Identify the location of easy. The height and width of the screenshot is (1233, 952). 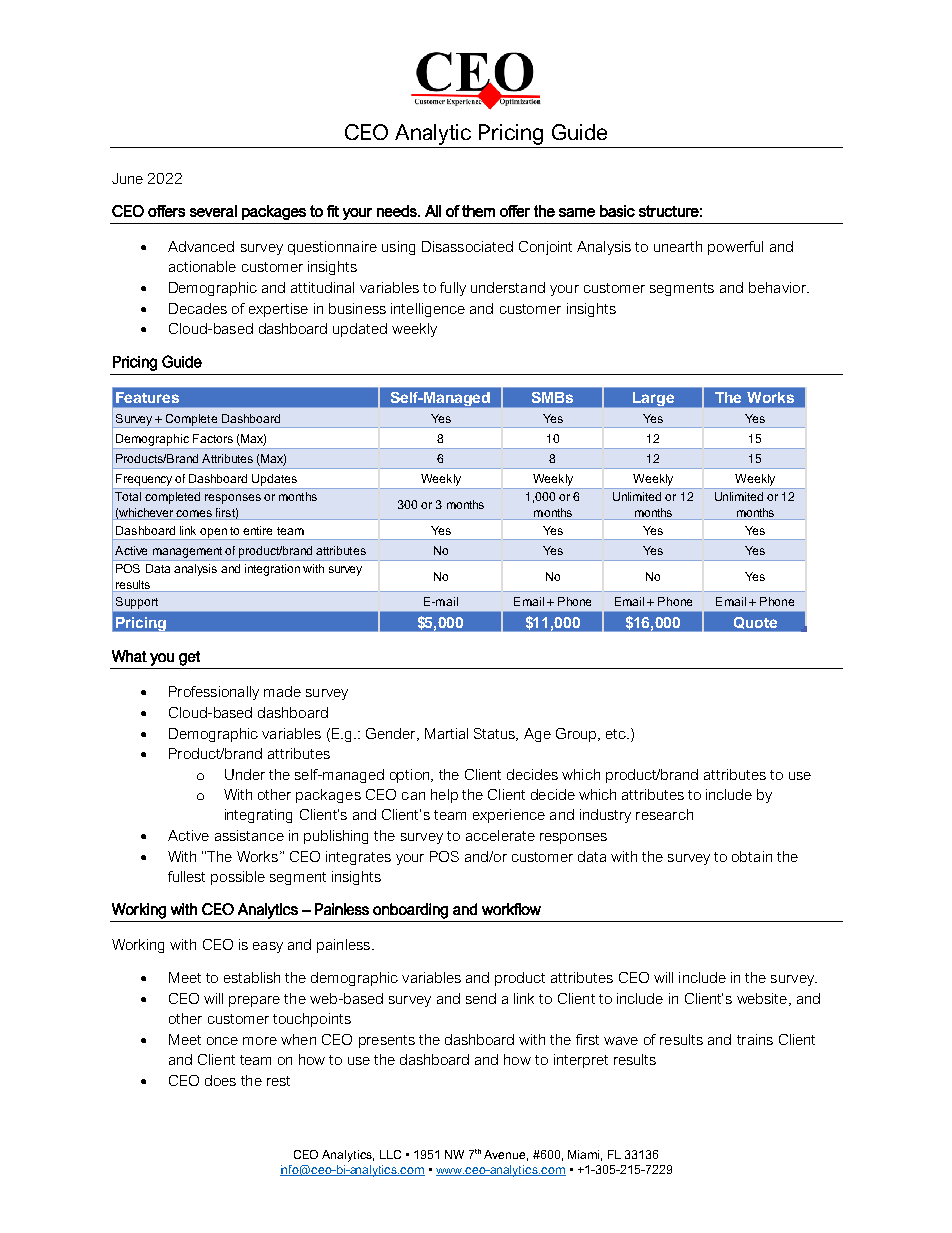
(268, 947).
